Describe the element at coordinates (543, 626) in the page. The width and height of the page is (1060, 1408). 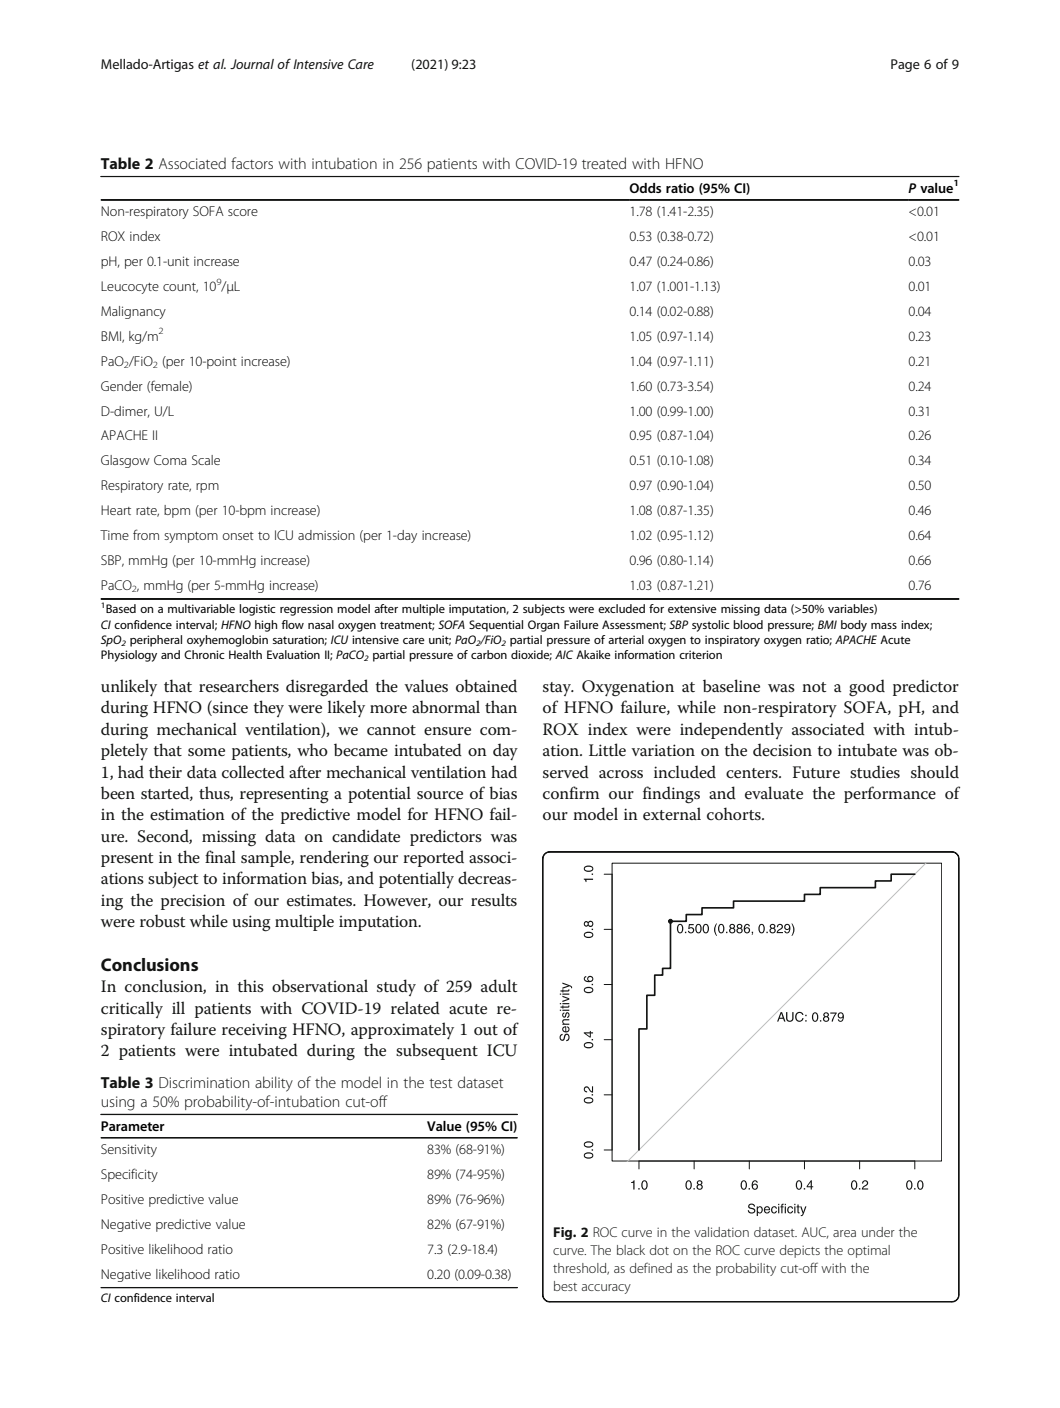
I see `Organ` at that location.
